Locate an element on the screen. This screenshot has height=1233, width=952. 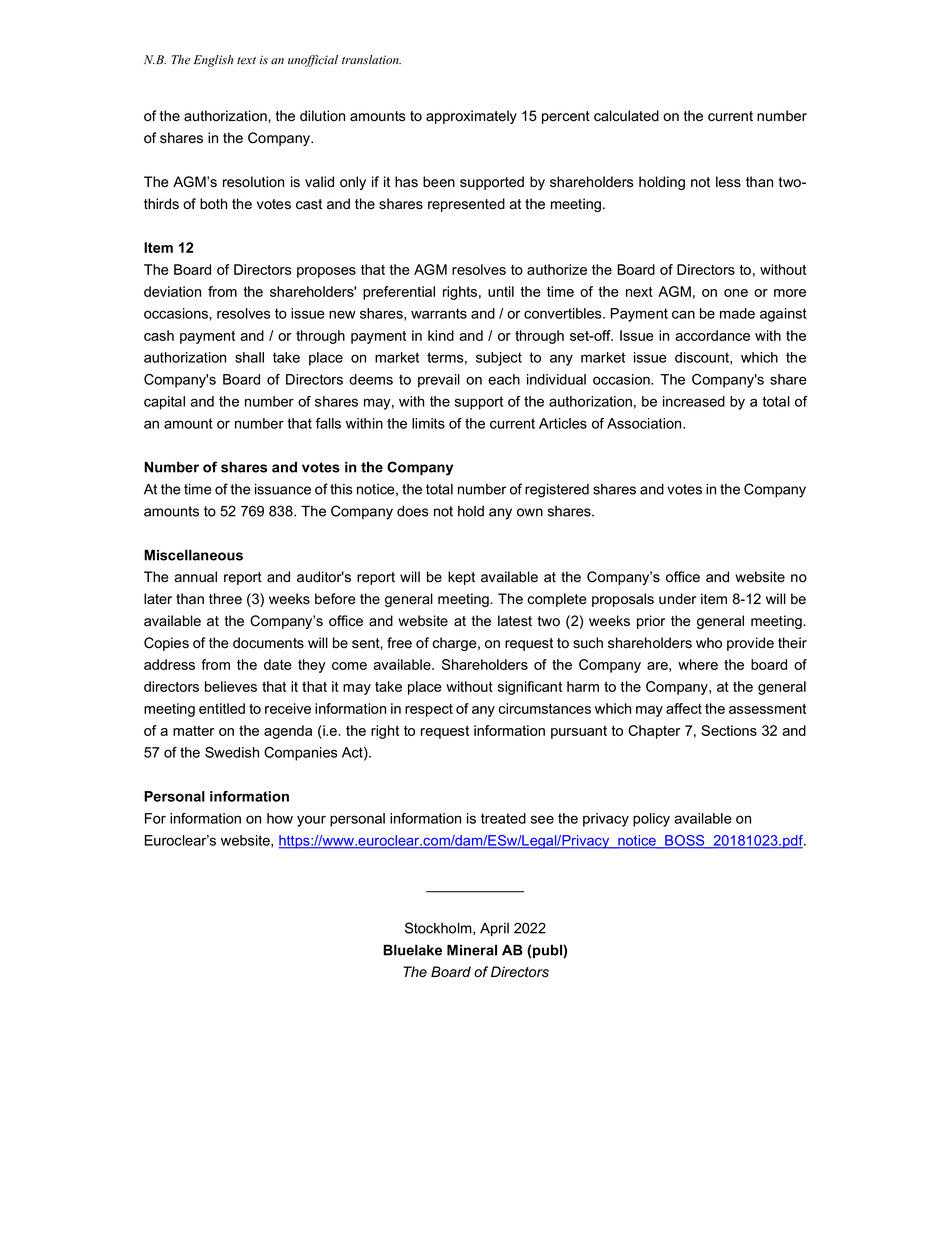
until is located at coordinates (501, 291).
